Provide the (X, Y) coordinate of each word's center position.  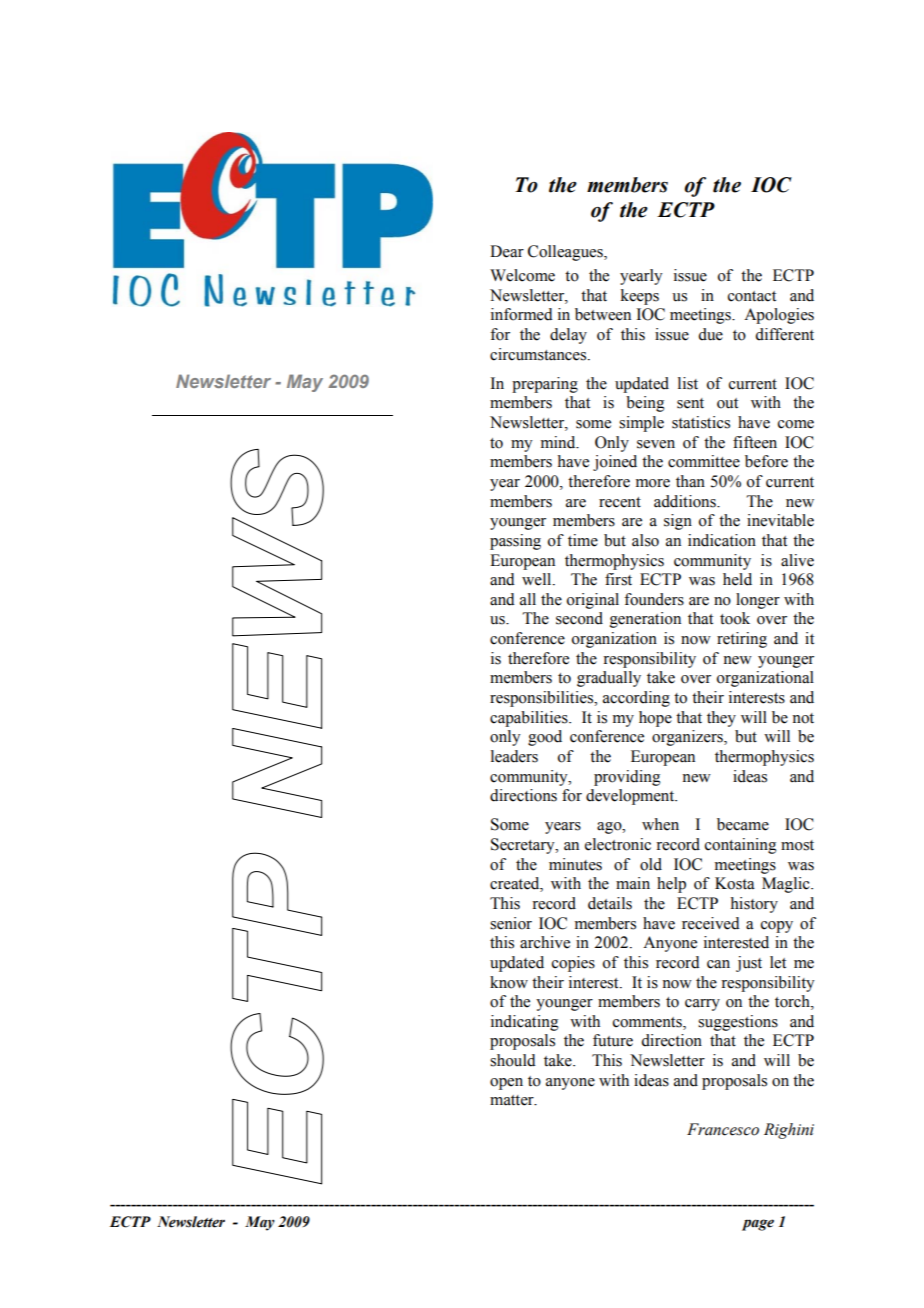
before (766, 461)
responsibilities (543, 699)
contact (752, 296)
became (743, 824)
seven (656, 444)
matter (513, 1100)
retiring (742, 640)
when (660, 824)
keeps (640, 297)
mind (559, 442)
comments (648, 1023)
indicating (525, 1023)
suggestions (738, 1023)
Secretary (524, 846)
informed (522, 314)
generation (645, 620)
